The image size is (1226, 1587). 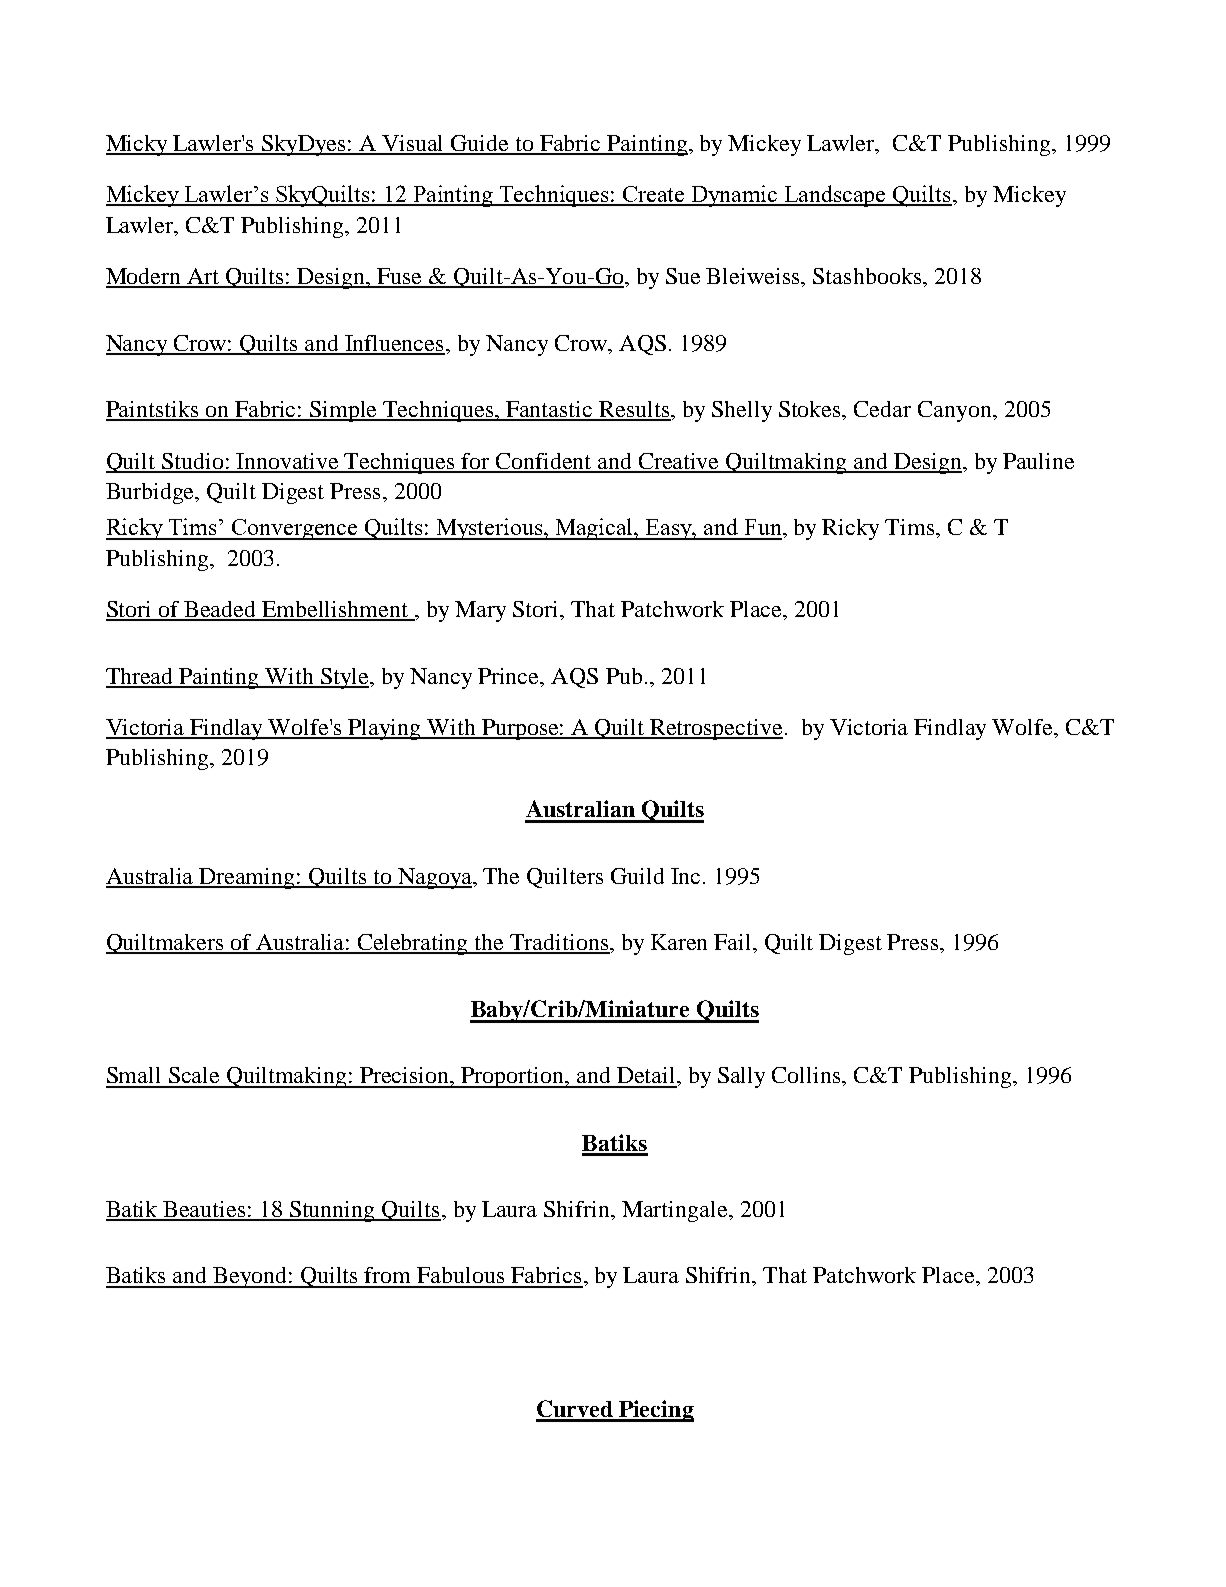 I want to click on Landscape, so click(x=836, y=196).
